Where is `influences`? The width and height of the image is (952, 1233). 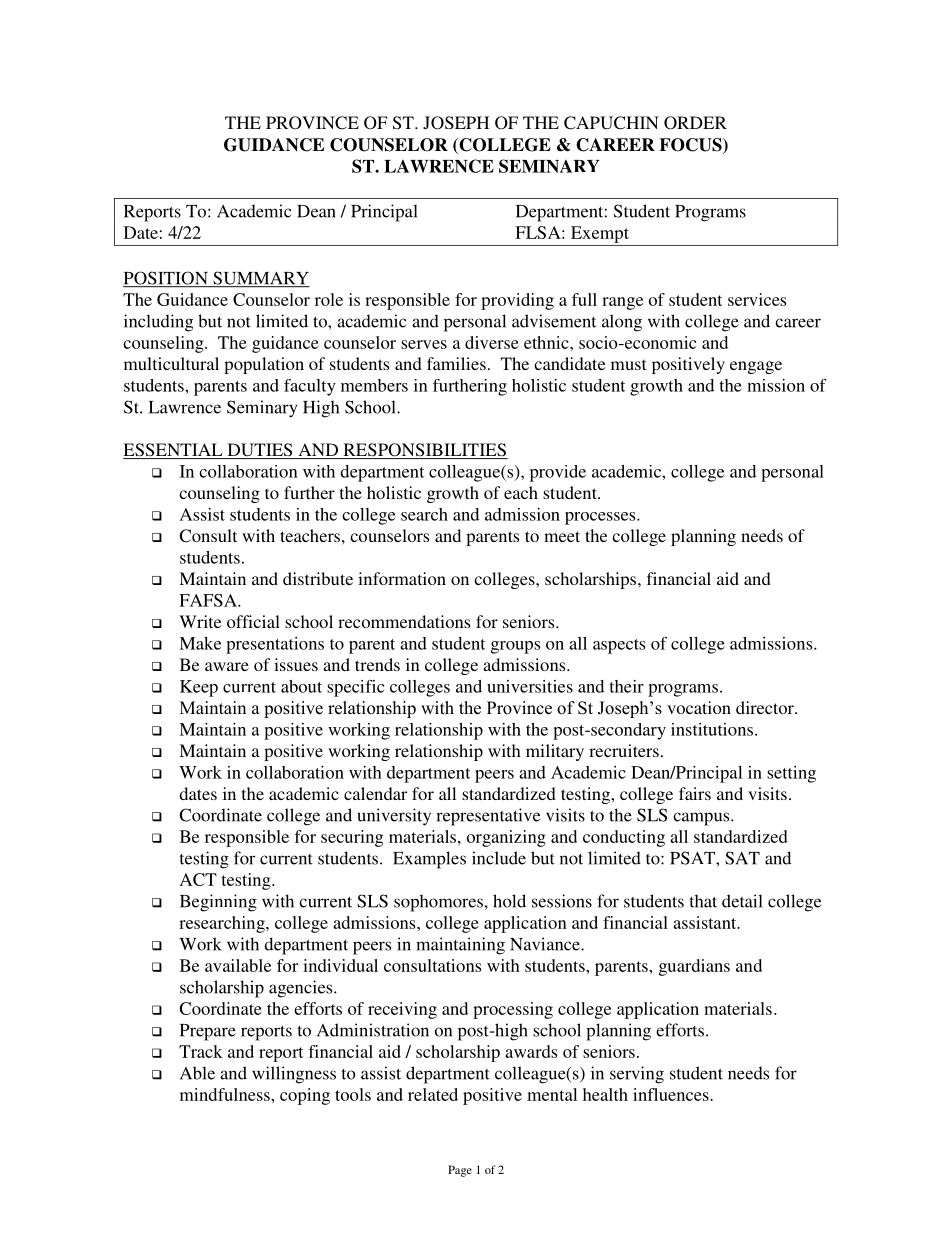
influences is located at coordinates (672, 1094).
